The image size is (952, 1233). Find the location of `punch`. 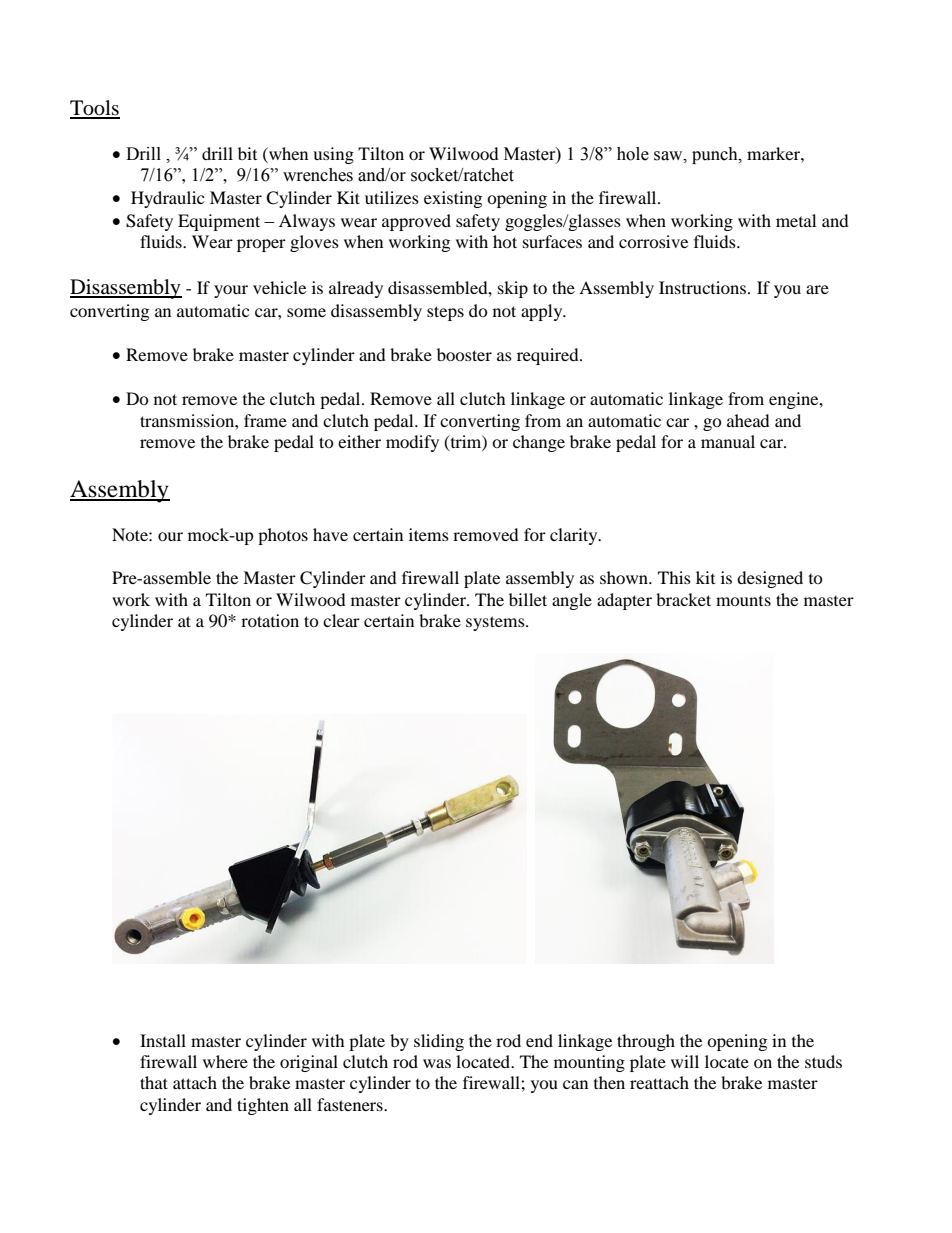

punch is located at coordinates (716, 155).
